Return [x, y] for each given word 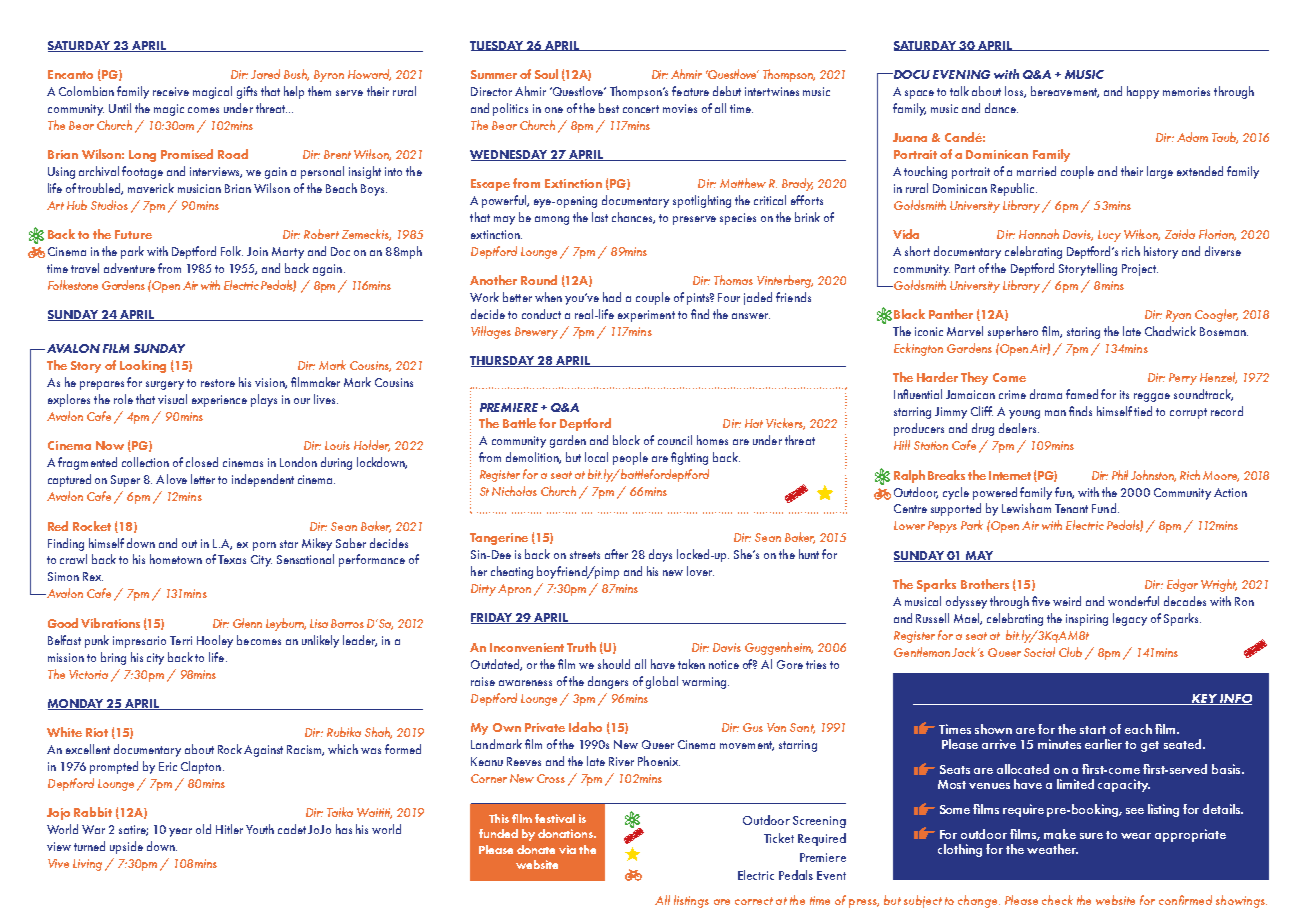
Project [1140, 270]
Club [1070, 652]
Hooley [215, 641]
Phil [1120, 475]
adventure [129, 268]
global [662, 682]
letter [203, 479]
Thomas [733, 280]
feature [690, 91]
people [630, 458]
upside [126, 847]
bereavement [1065, 92]
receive [171, 91]
